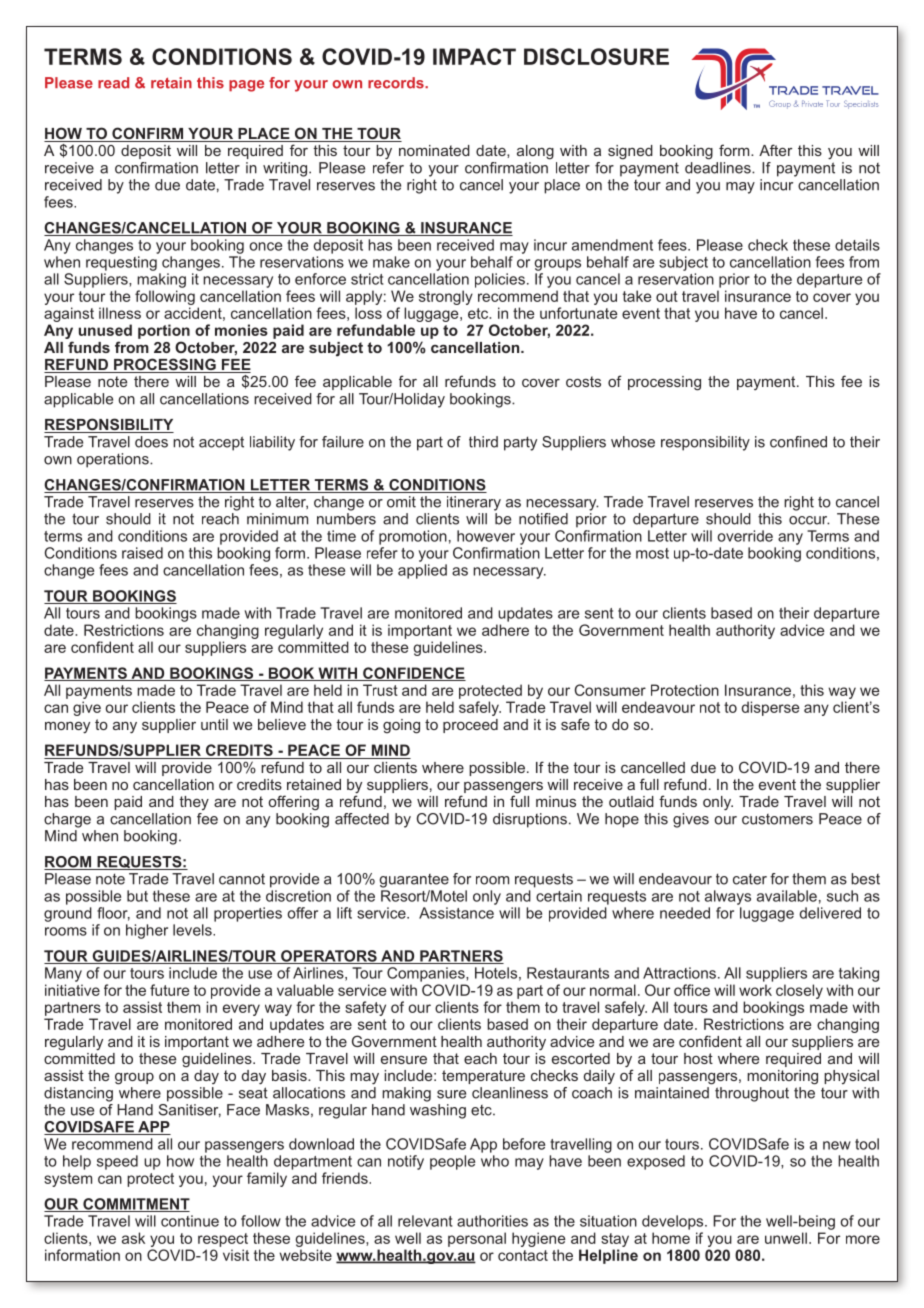  I want to click on disperse, so click(770, 708).
